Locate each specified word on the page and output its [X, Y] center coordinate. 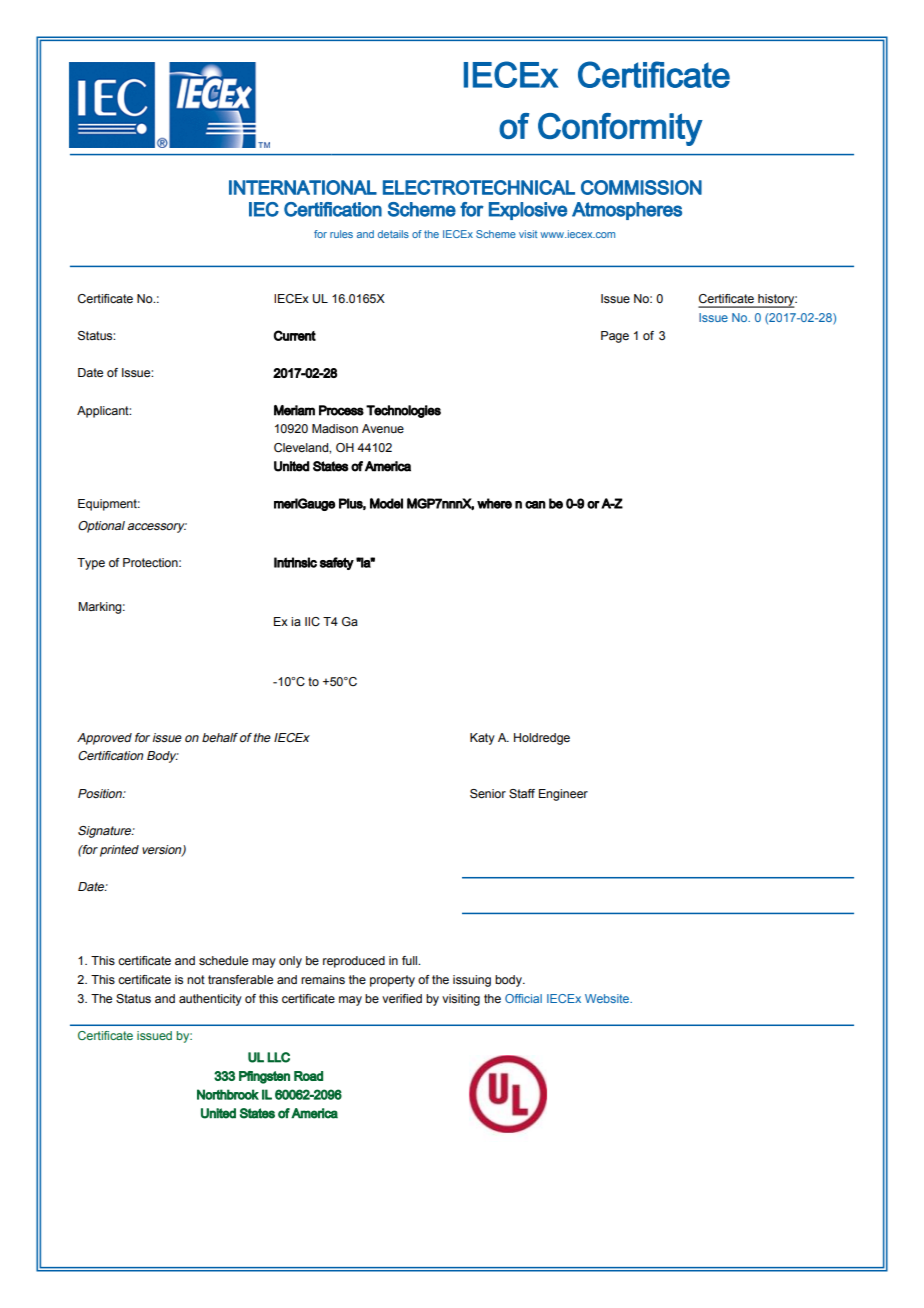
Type [91, 564]
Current [295, 335]
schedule [223, 960]
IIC [312, 621]
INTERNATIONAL [303, 187]
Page [615, 337]
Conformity [620, 129]
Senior [488, 793]
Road [308, 1076]
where [494, 503]
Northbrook [228, 1094]
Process [341, 410]
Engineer [563, 795]
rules [341, 234]
